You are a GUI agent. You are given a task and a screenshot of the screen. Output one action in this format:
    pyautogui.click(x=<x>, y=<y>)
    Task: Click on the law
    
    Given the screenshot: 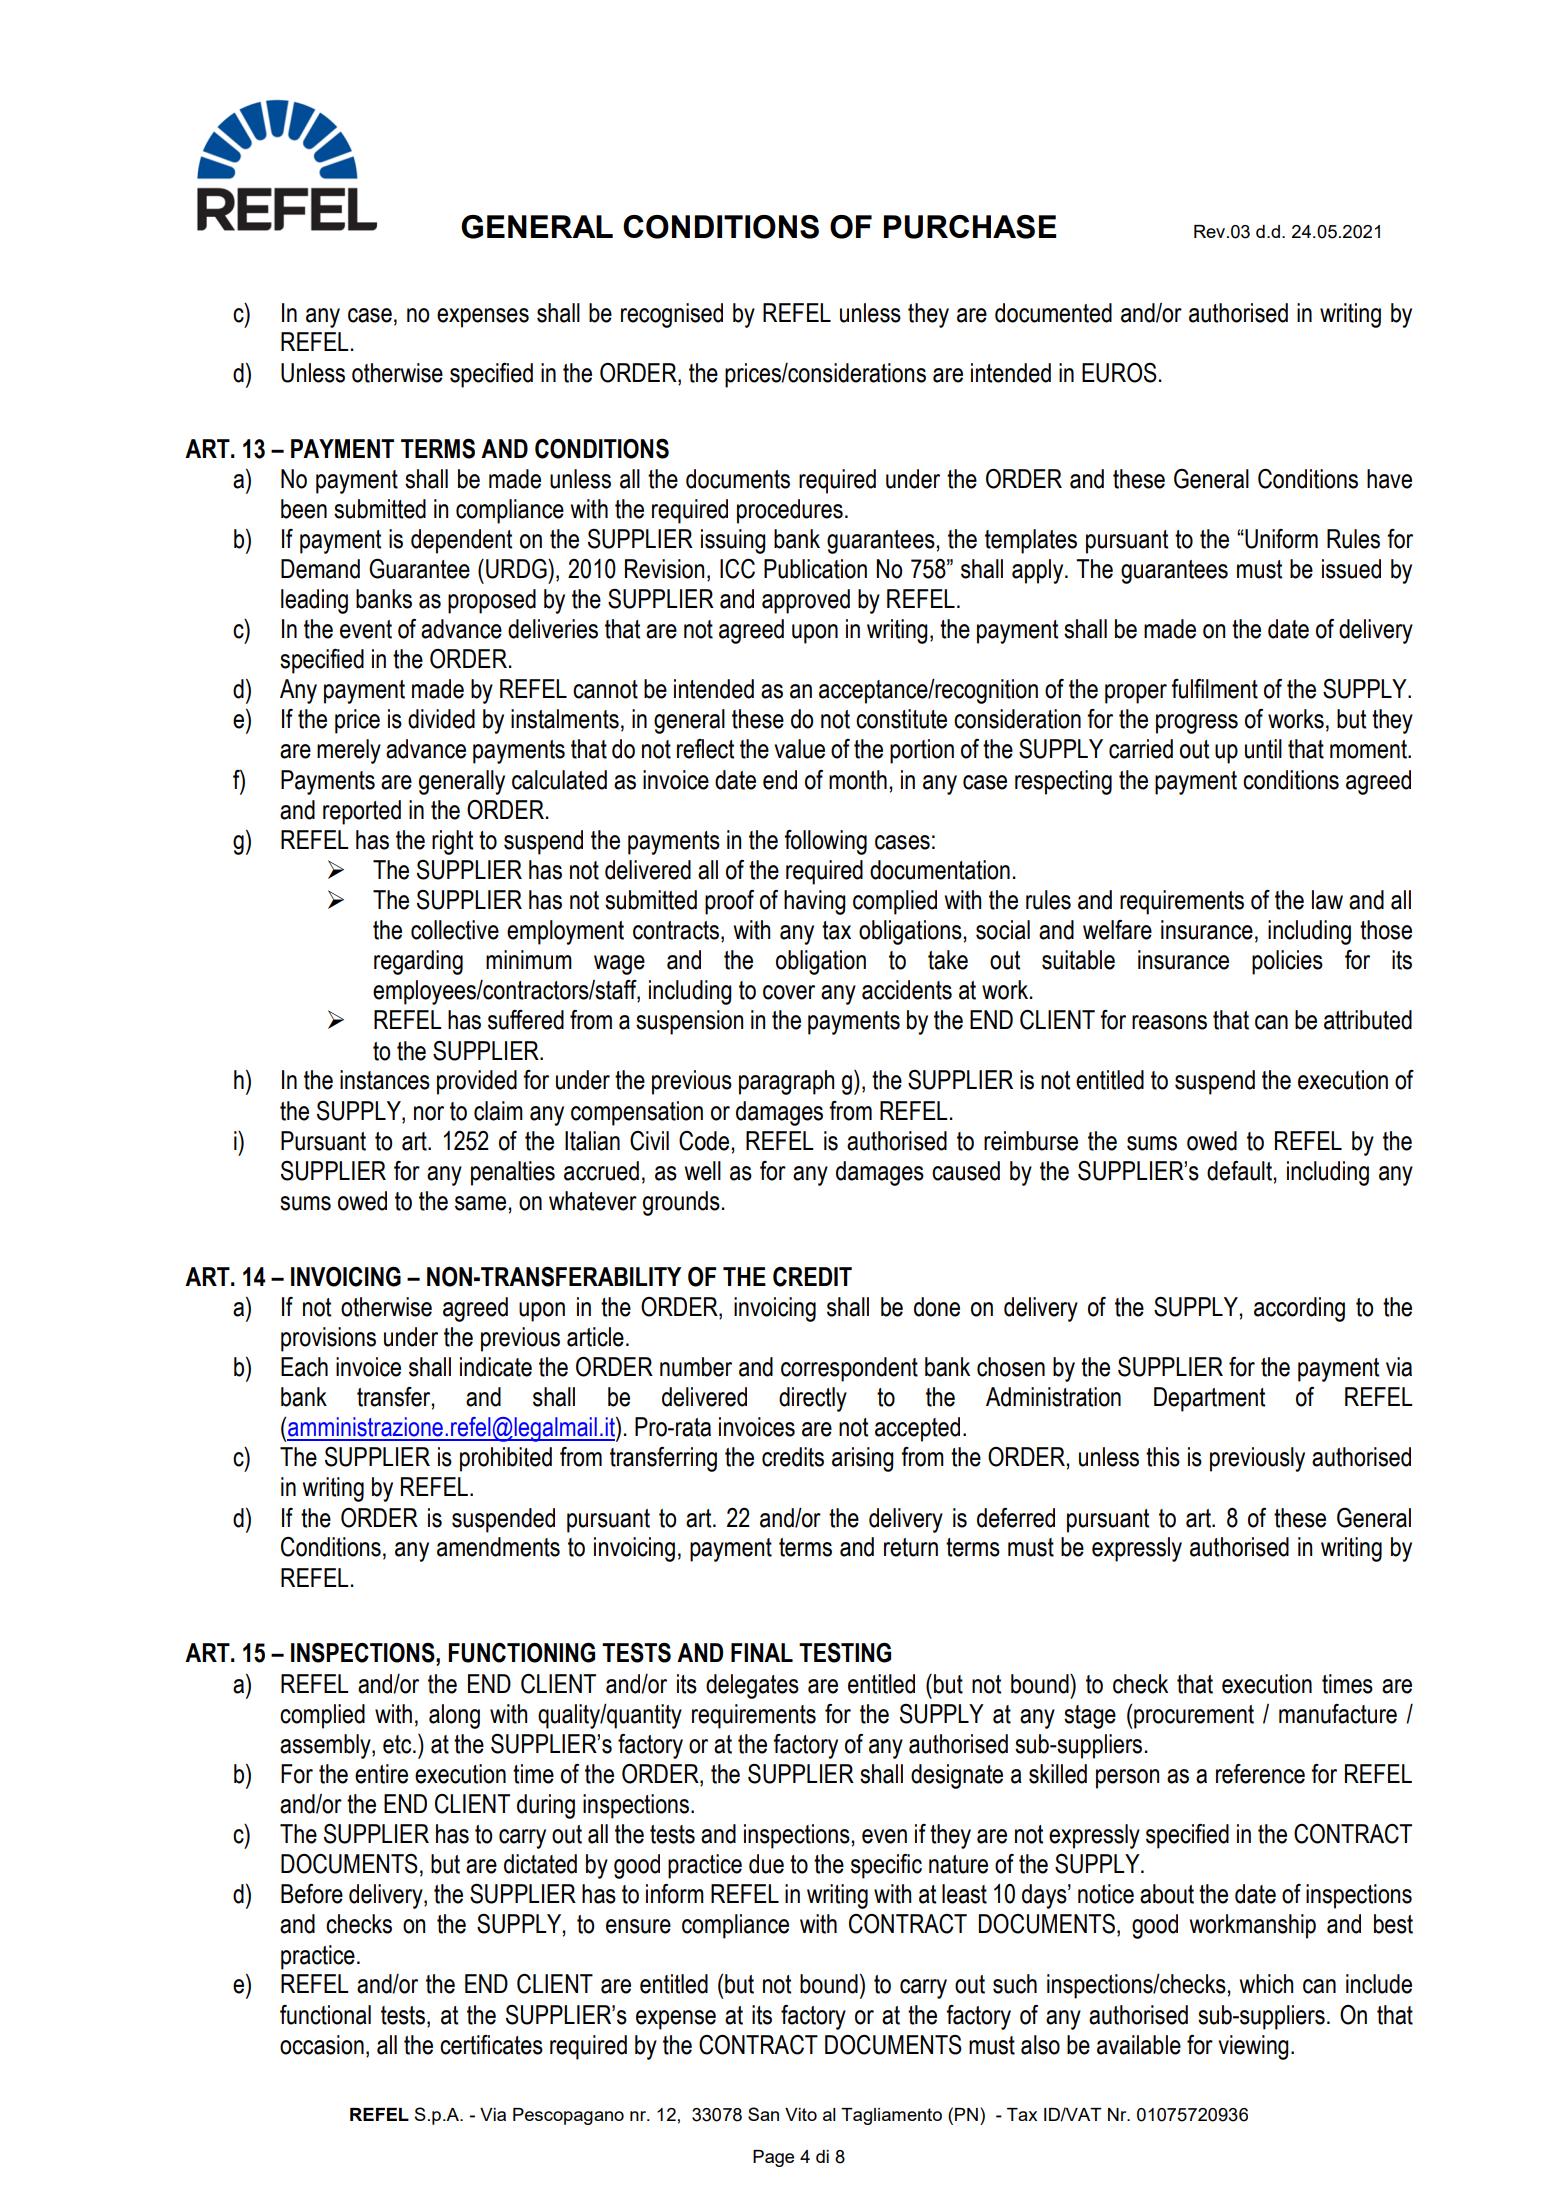 What is the action you would take?
    pyautogui.click(x=1327, y=900)
